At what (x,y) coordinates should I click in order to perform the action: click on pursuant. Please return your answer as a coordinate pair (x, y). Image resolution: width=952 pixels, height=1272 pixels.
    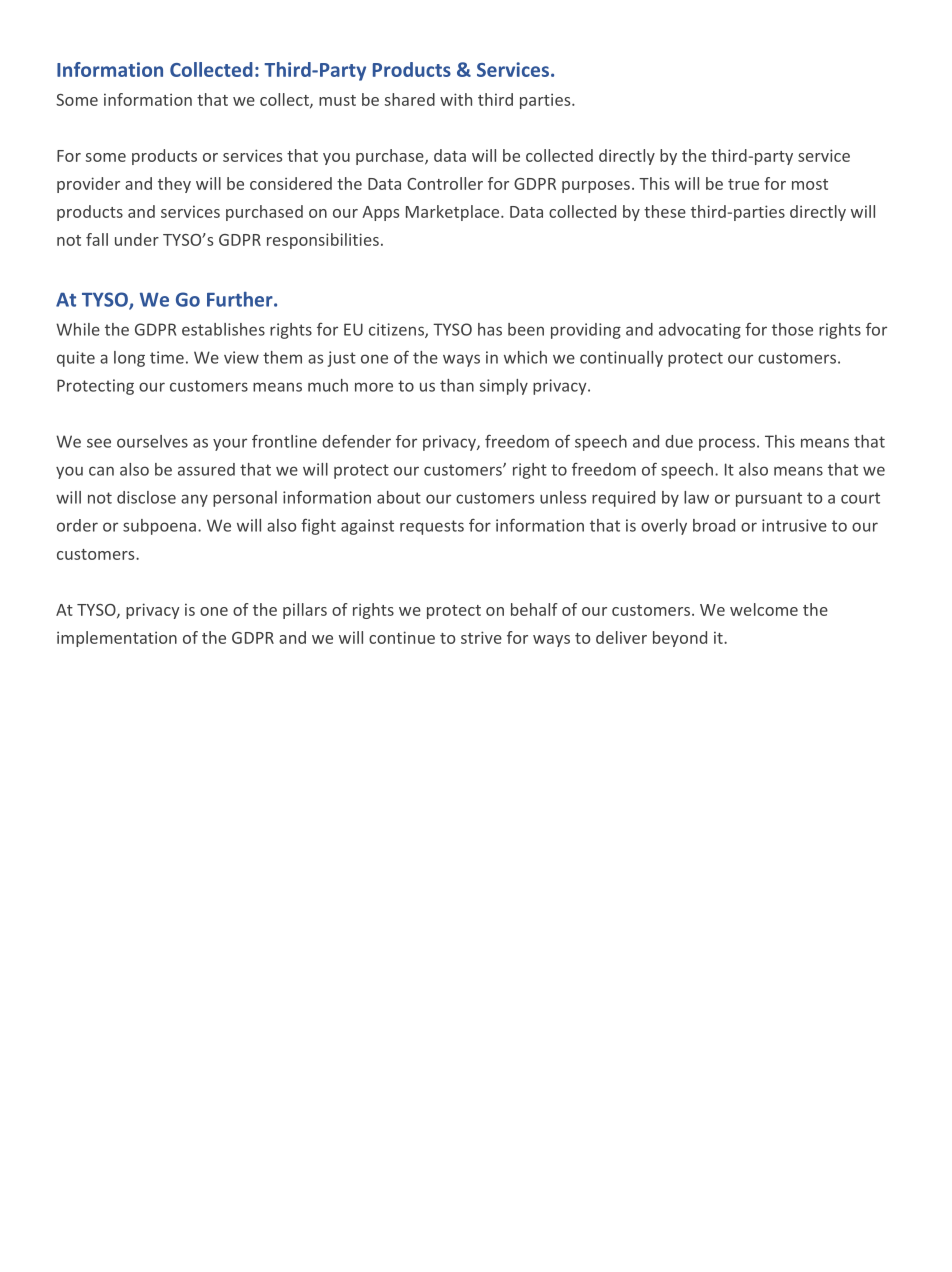
    Looking at the image, I should click on (769, 499).
